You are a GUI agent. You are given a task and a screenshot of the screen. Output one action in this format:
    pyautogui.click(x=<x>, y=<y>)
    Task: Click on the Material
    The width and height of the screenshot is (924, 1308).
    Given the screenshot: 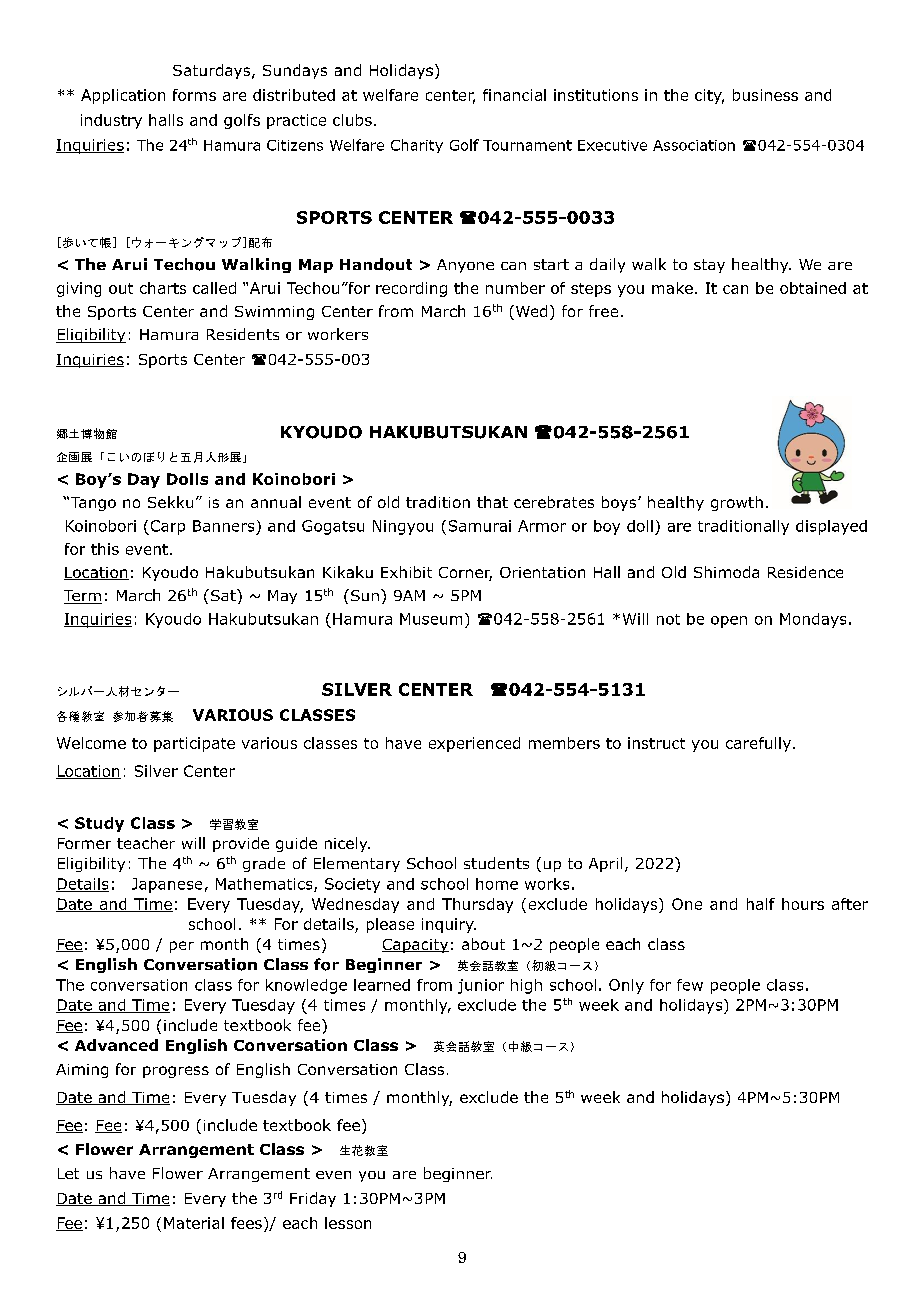 What is the action you would take?
    pyautogui.click(x=194, y=1223)
